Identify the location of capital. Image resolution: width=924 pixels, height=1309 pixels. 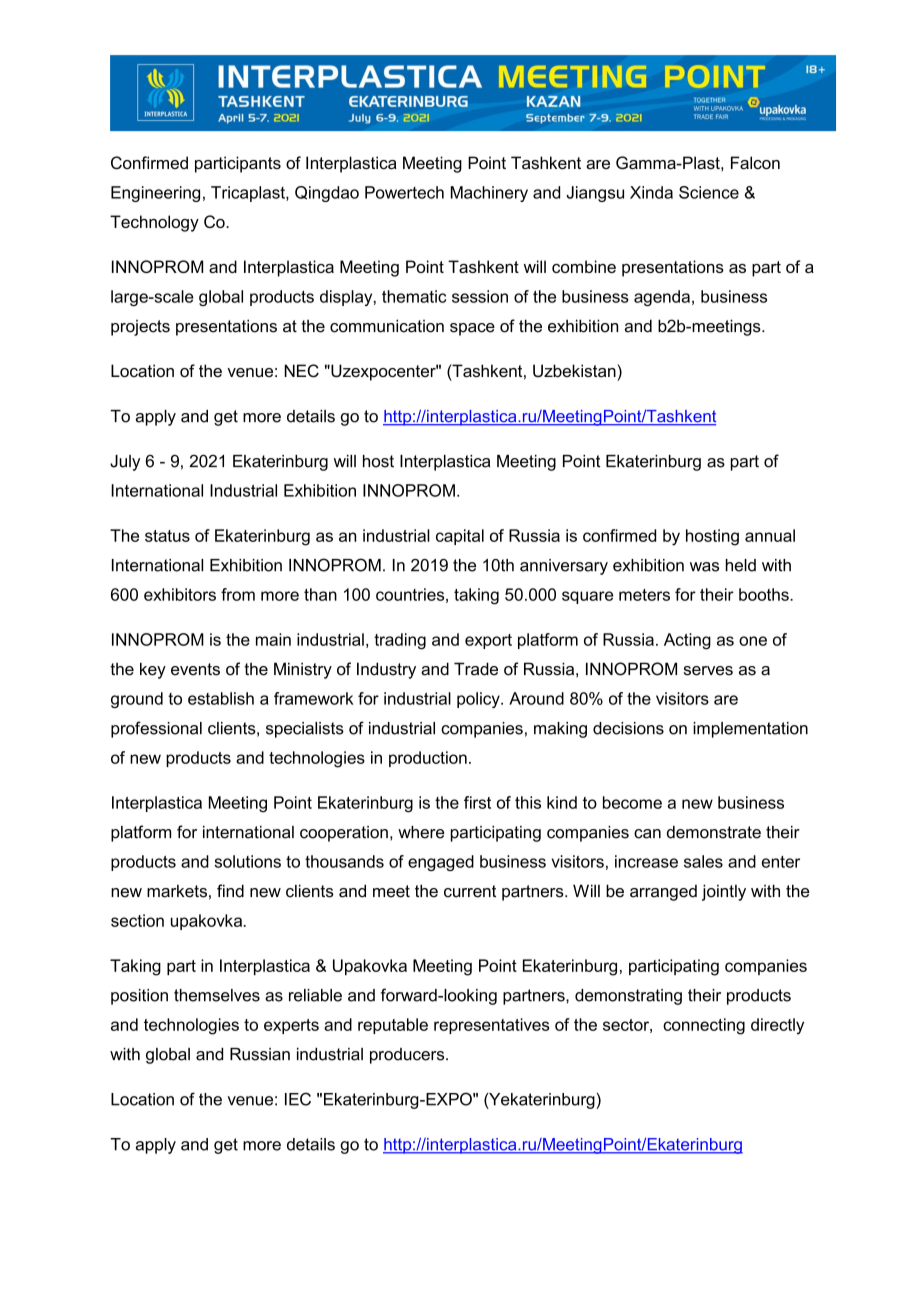
(460, 537).
